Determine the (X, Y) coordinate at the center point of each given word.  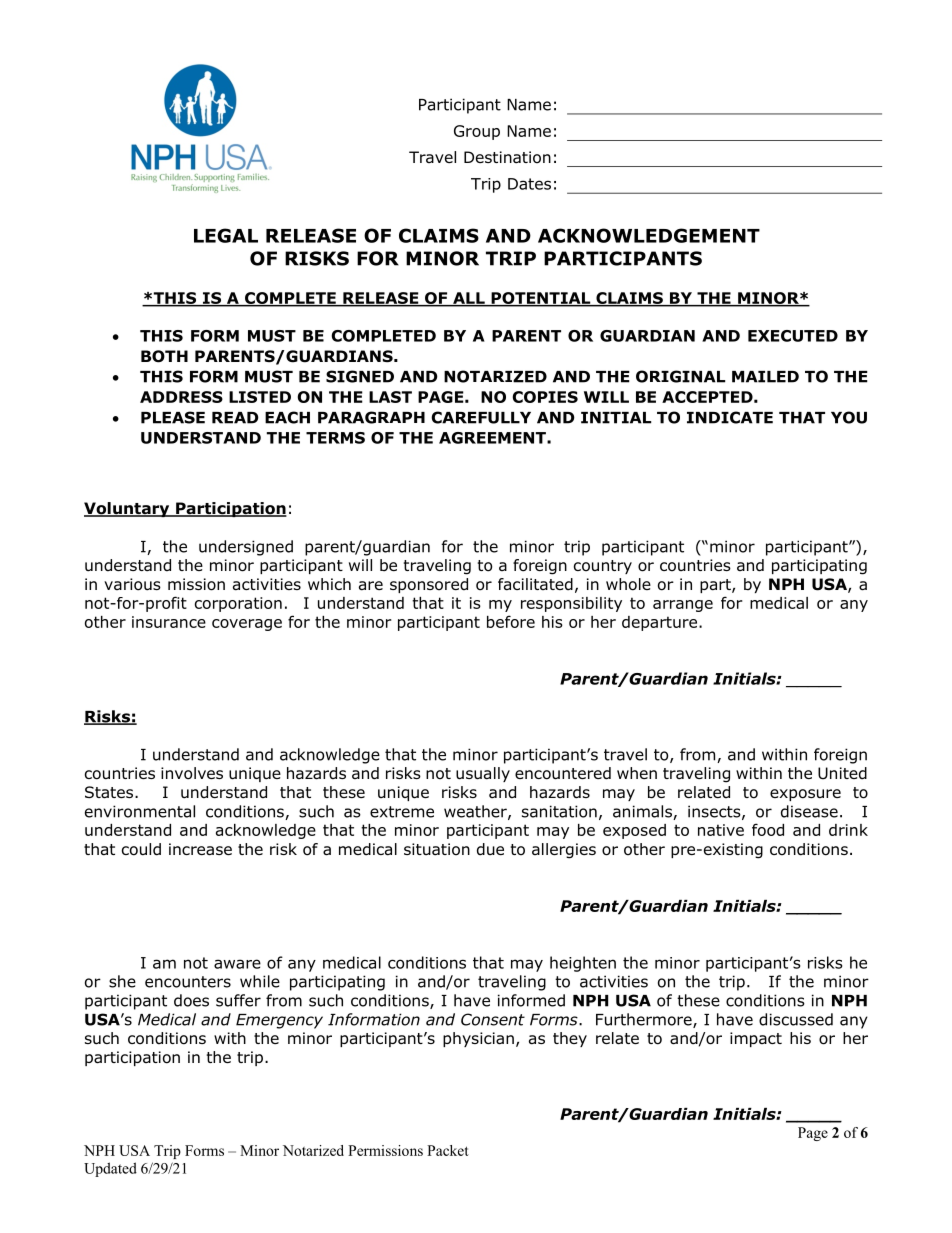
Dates (529, 184)
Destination (507, 157)
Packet (448, 1150)
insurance (169, 622)
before (511, 621)
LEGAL (226, 235)
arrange (683, 606)
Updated (110, 1169)
